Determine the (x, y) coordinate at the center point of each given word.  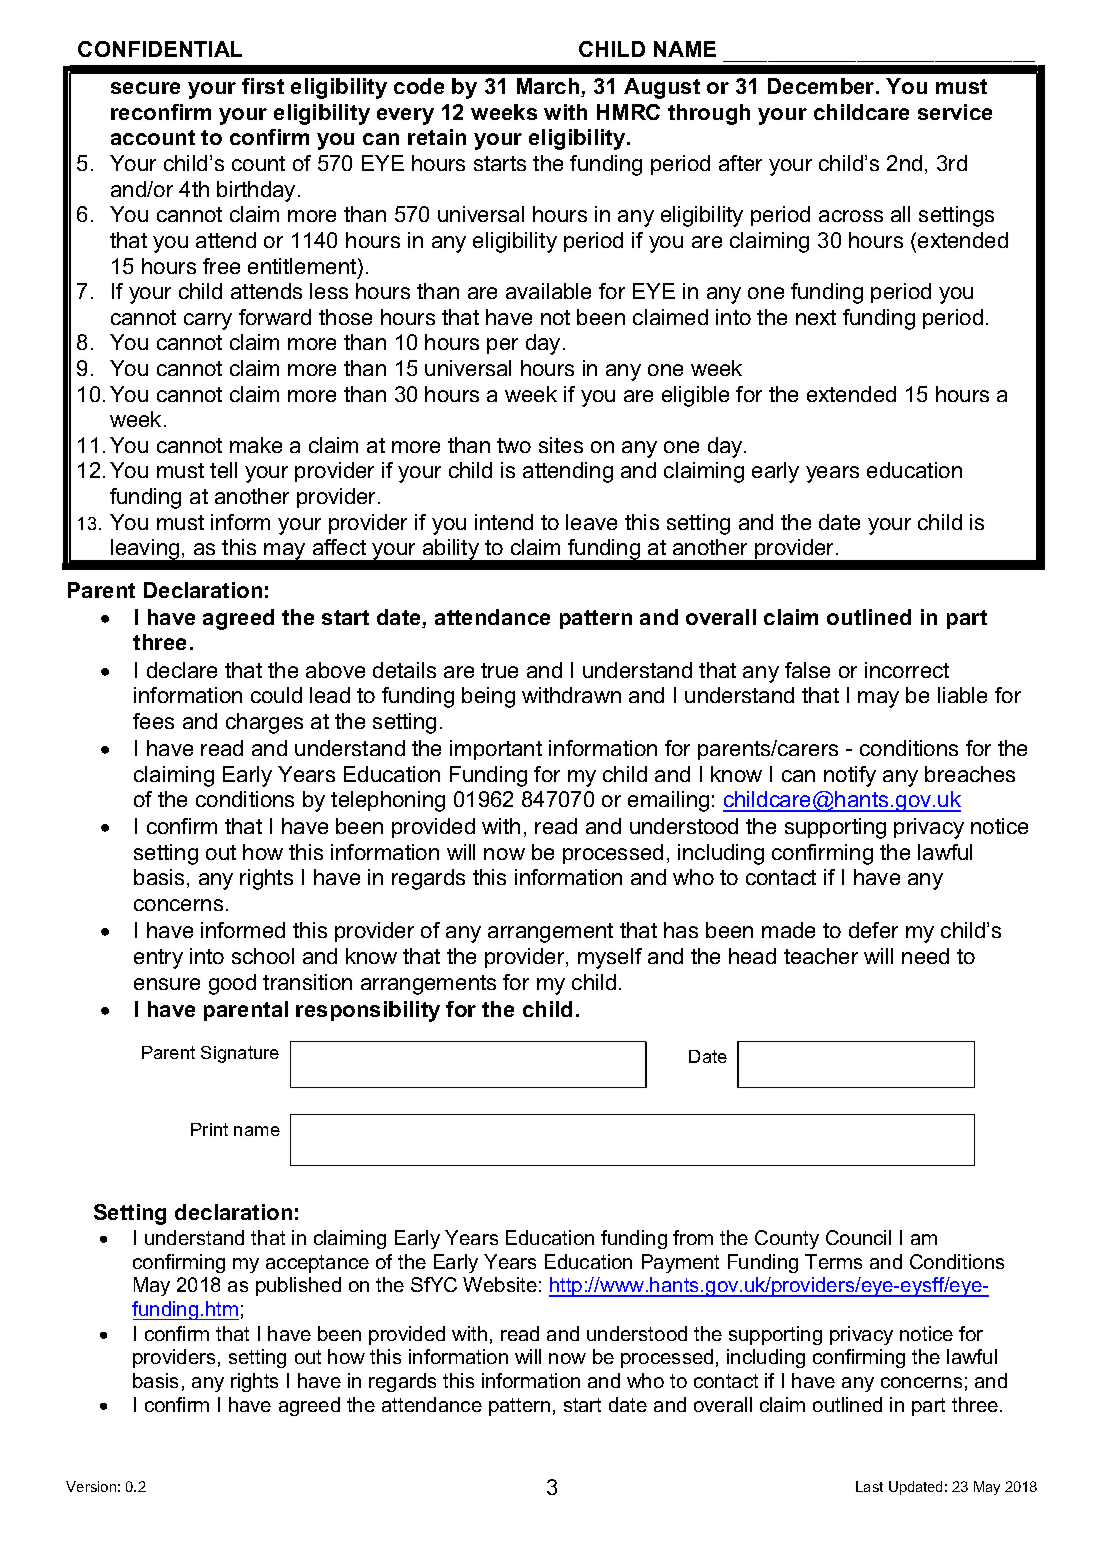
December (822, 86)
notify (850, 776)
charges (264, 723)
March (549, 87)
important (496, 750)
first (263, 86)
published (298, 1286)
